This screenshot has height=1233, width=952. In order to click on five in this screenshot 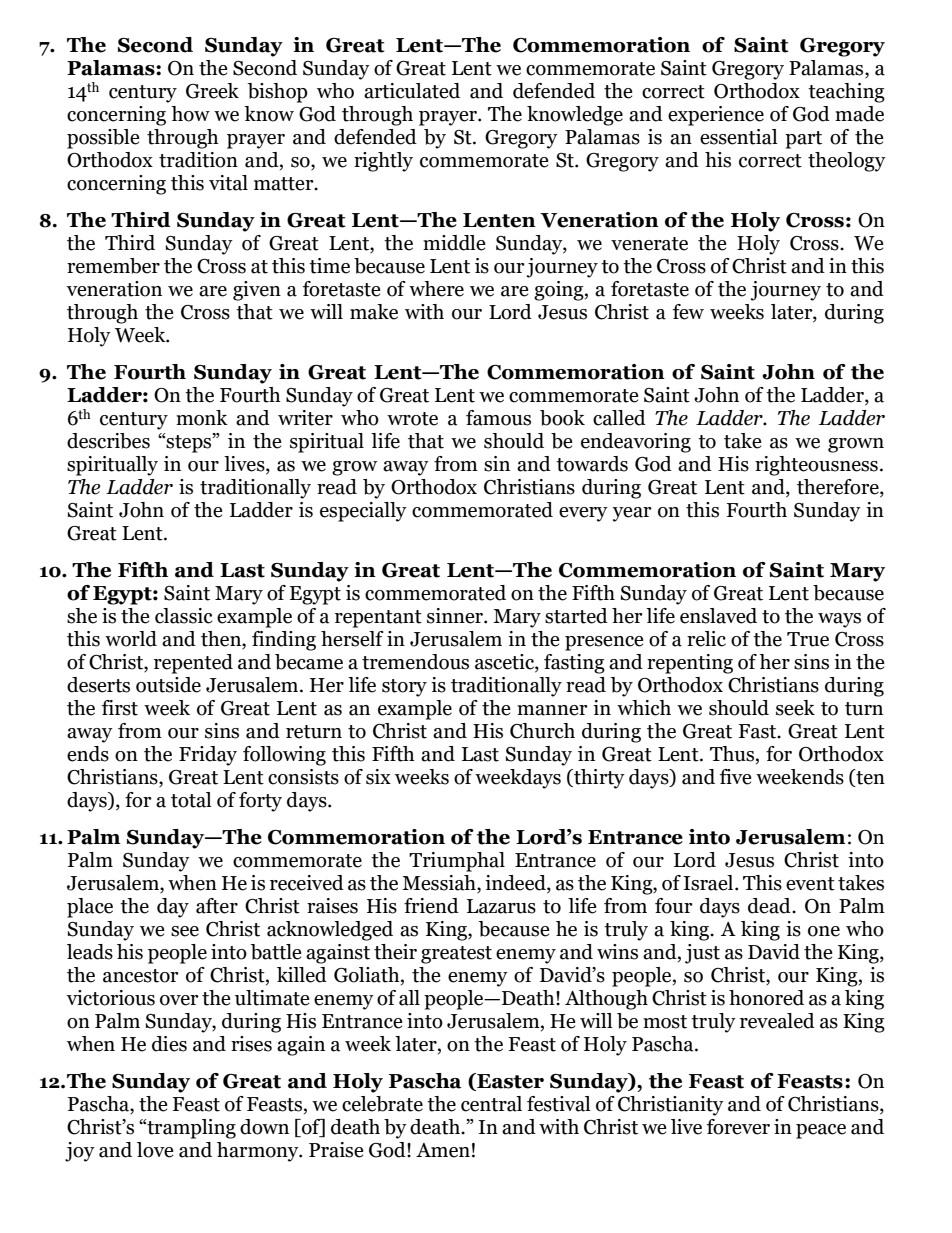, I will do `click(736, 777)`.
